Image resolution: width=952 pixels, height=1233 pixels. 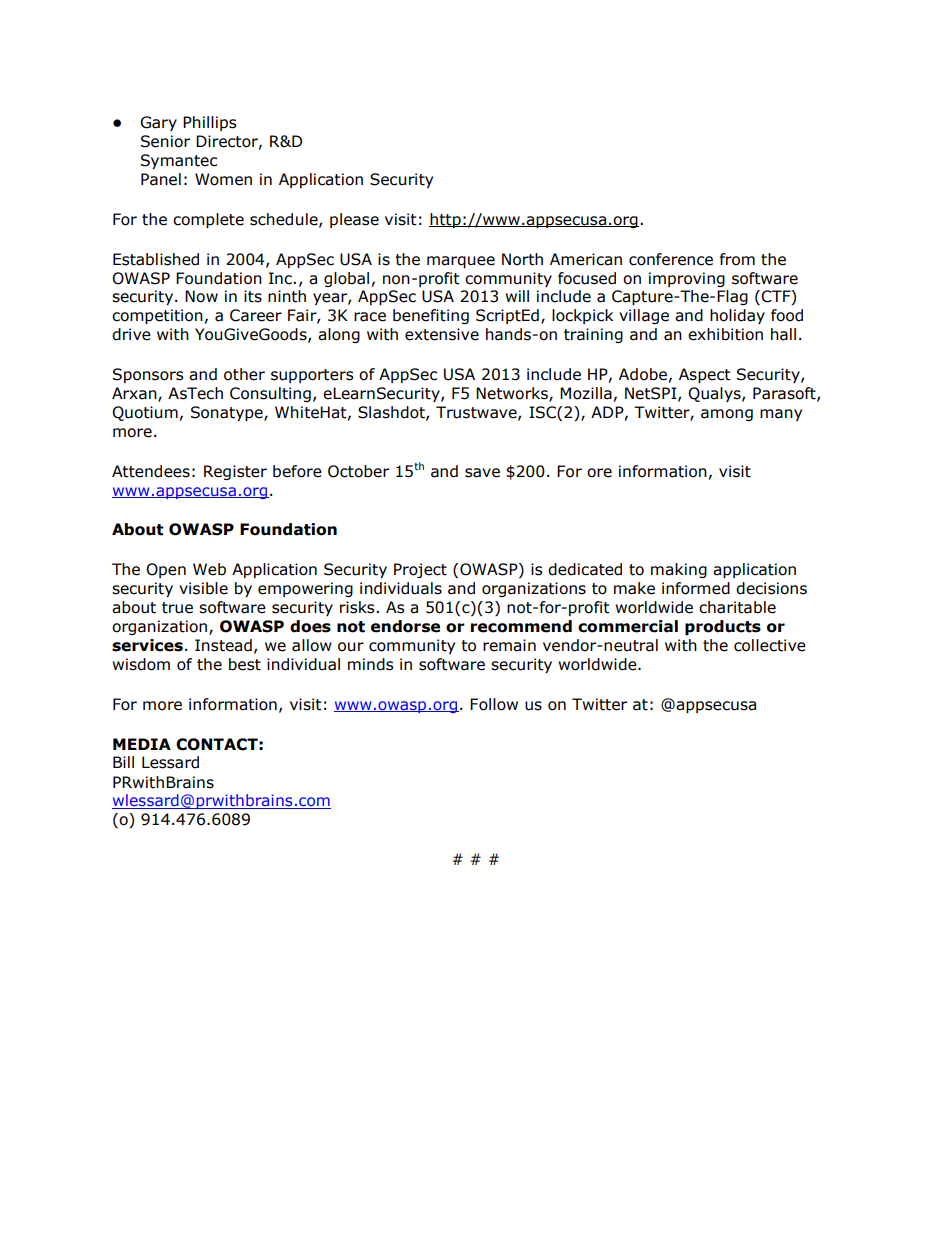 I want to click on products, so click(x=723, y=627).
